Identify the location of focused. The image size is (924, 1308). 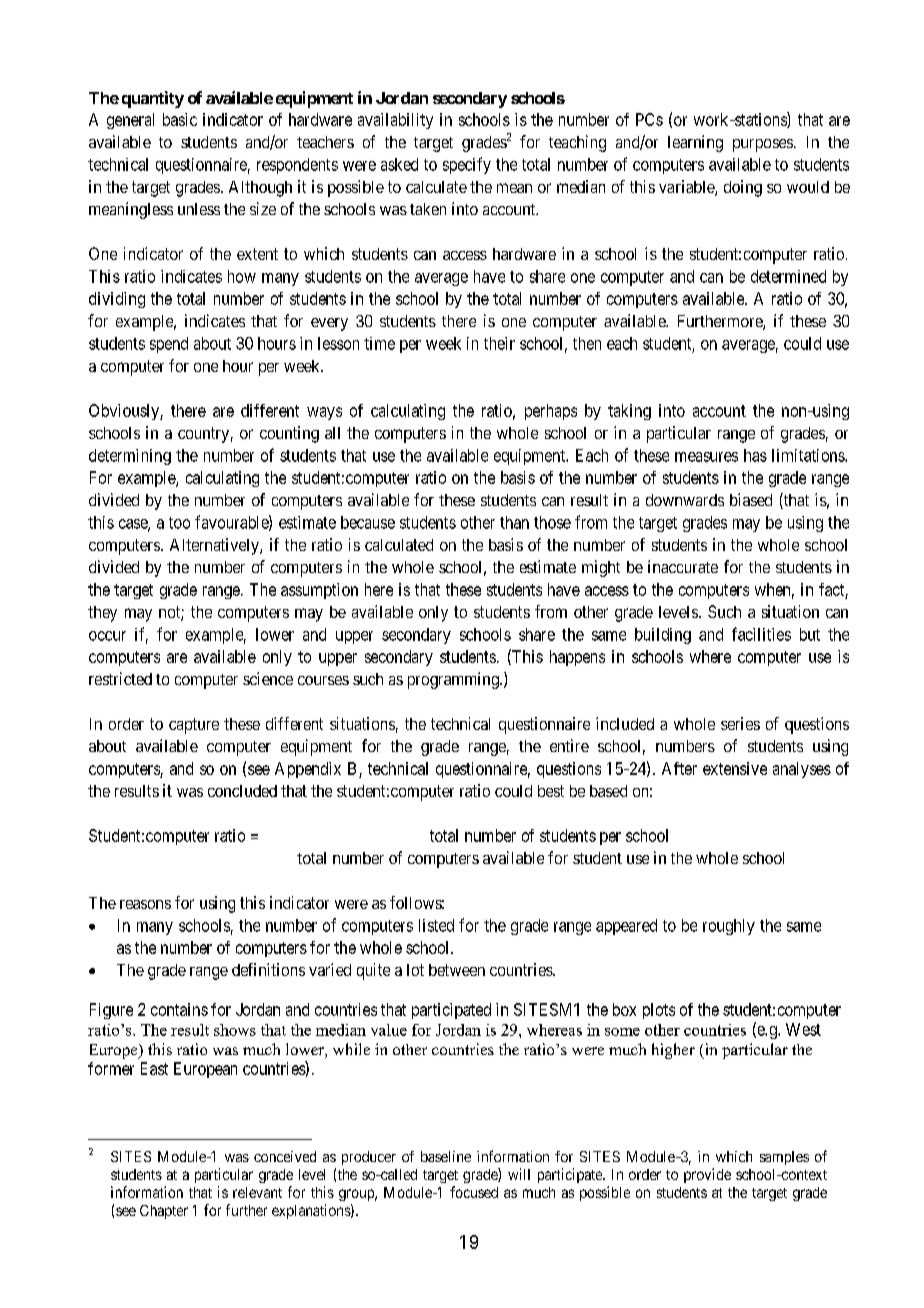
(474, 1192).
